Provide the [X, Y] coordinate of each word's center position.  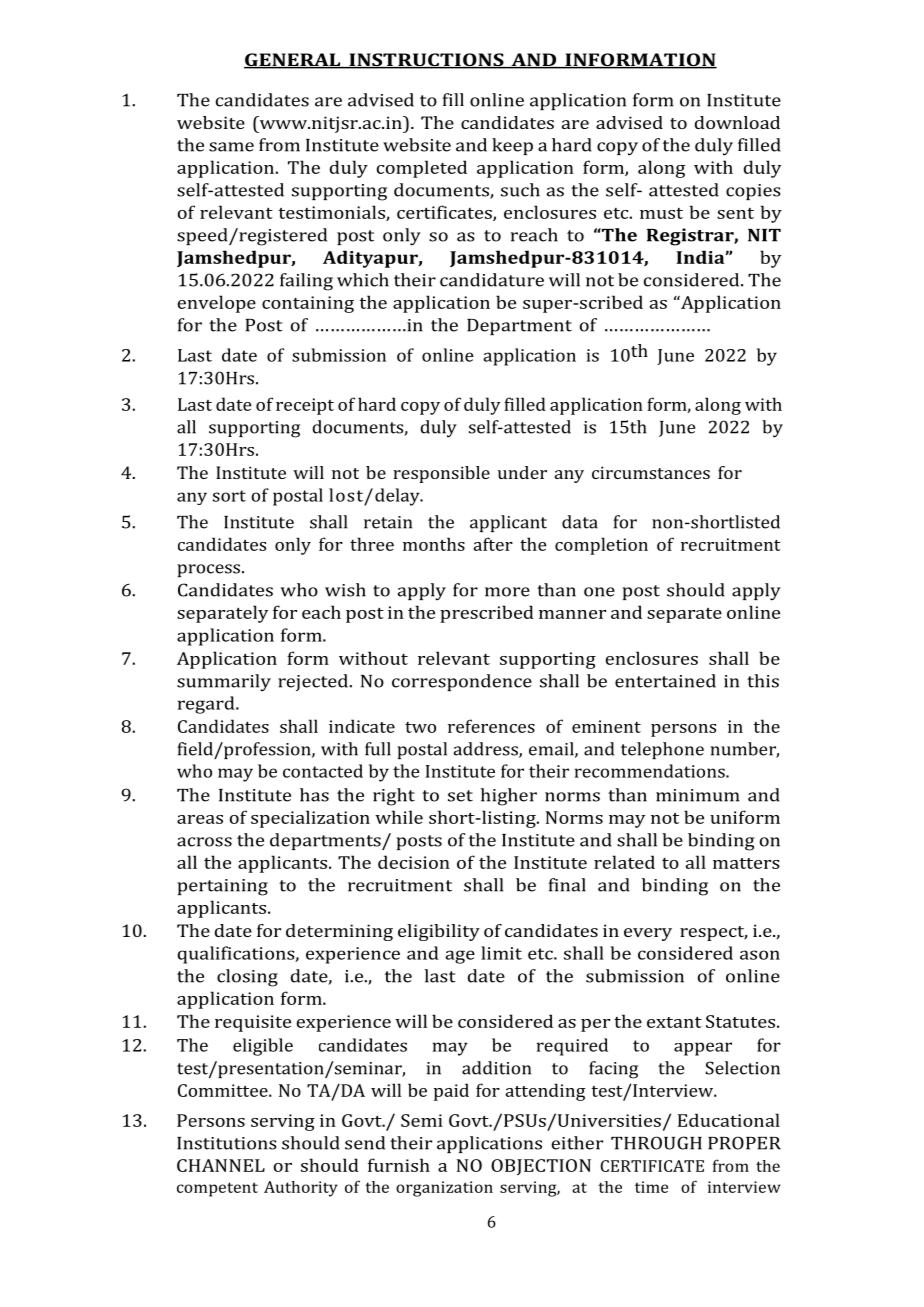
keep [512, 146]
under [522, 472]
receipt [305, 406]
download [737, 122]
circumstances [651, 472]
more [507, 592]
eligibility [439, 932]
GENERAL [293, 61]
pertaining [222, 887]
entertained [665, 681]
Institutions [227, 1143]
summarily [224, 682]
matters [746, 863]
